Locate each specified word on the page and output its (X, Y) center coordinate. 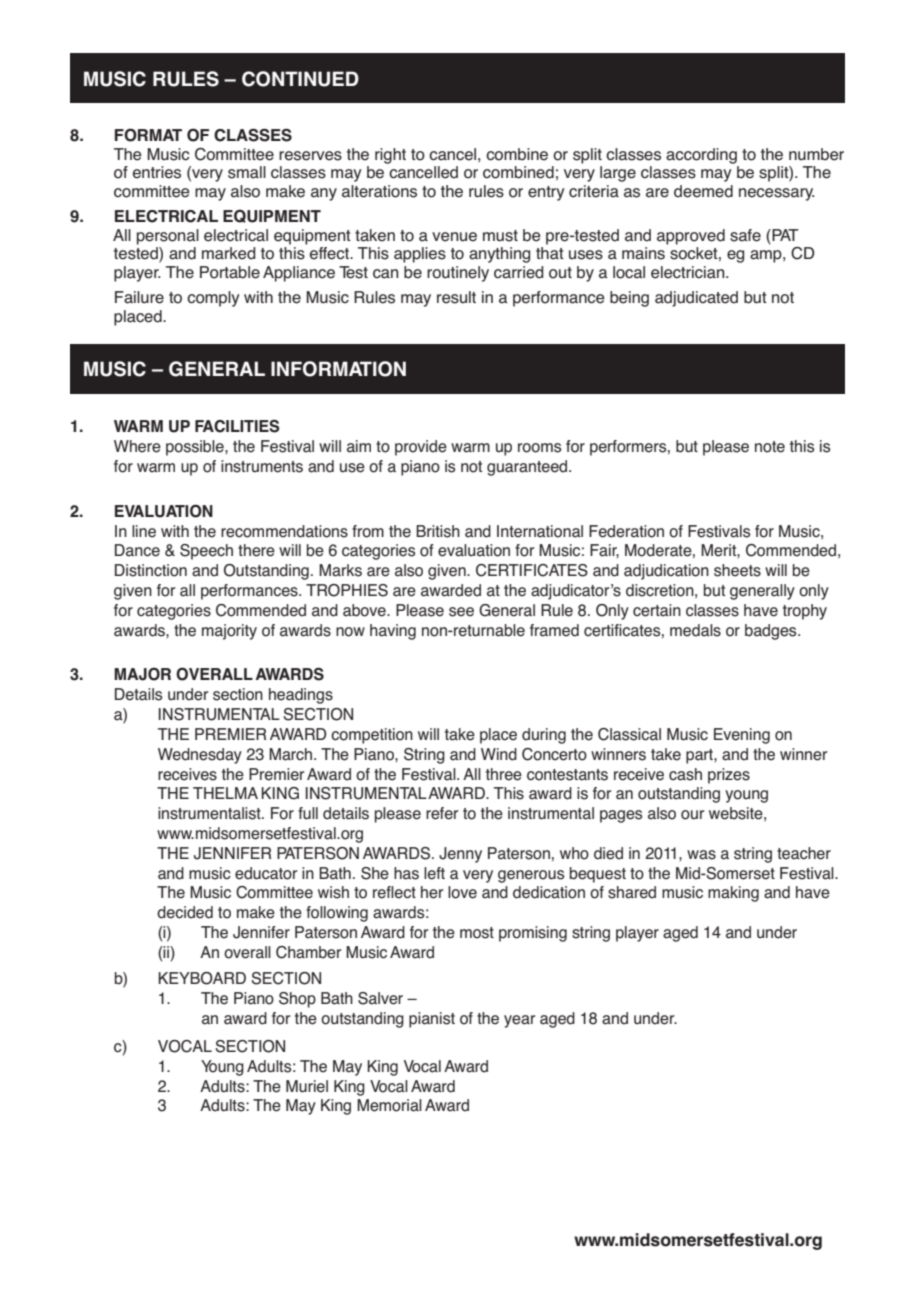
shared (632, 892)
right (390, 156)
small (247, 172)
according (701, 156)
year (519, 1021)
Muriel (307, 1086)
